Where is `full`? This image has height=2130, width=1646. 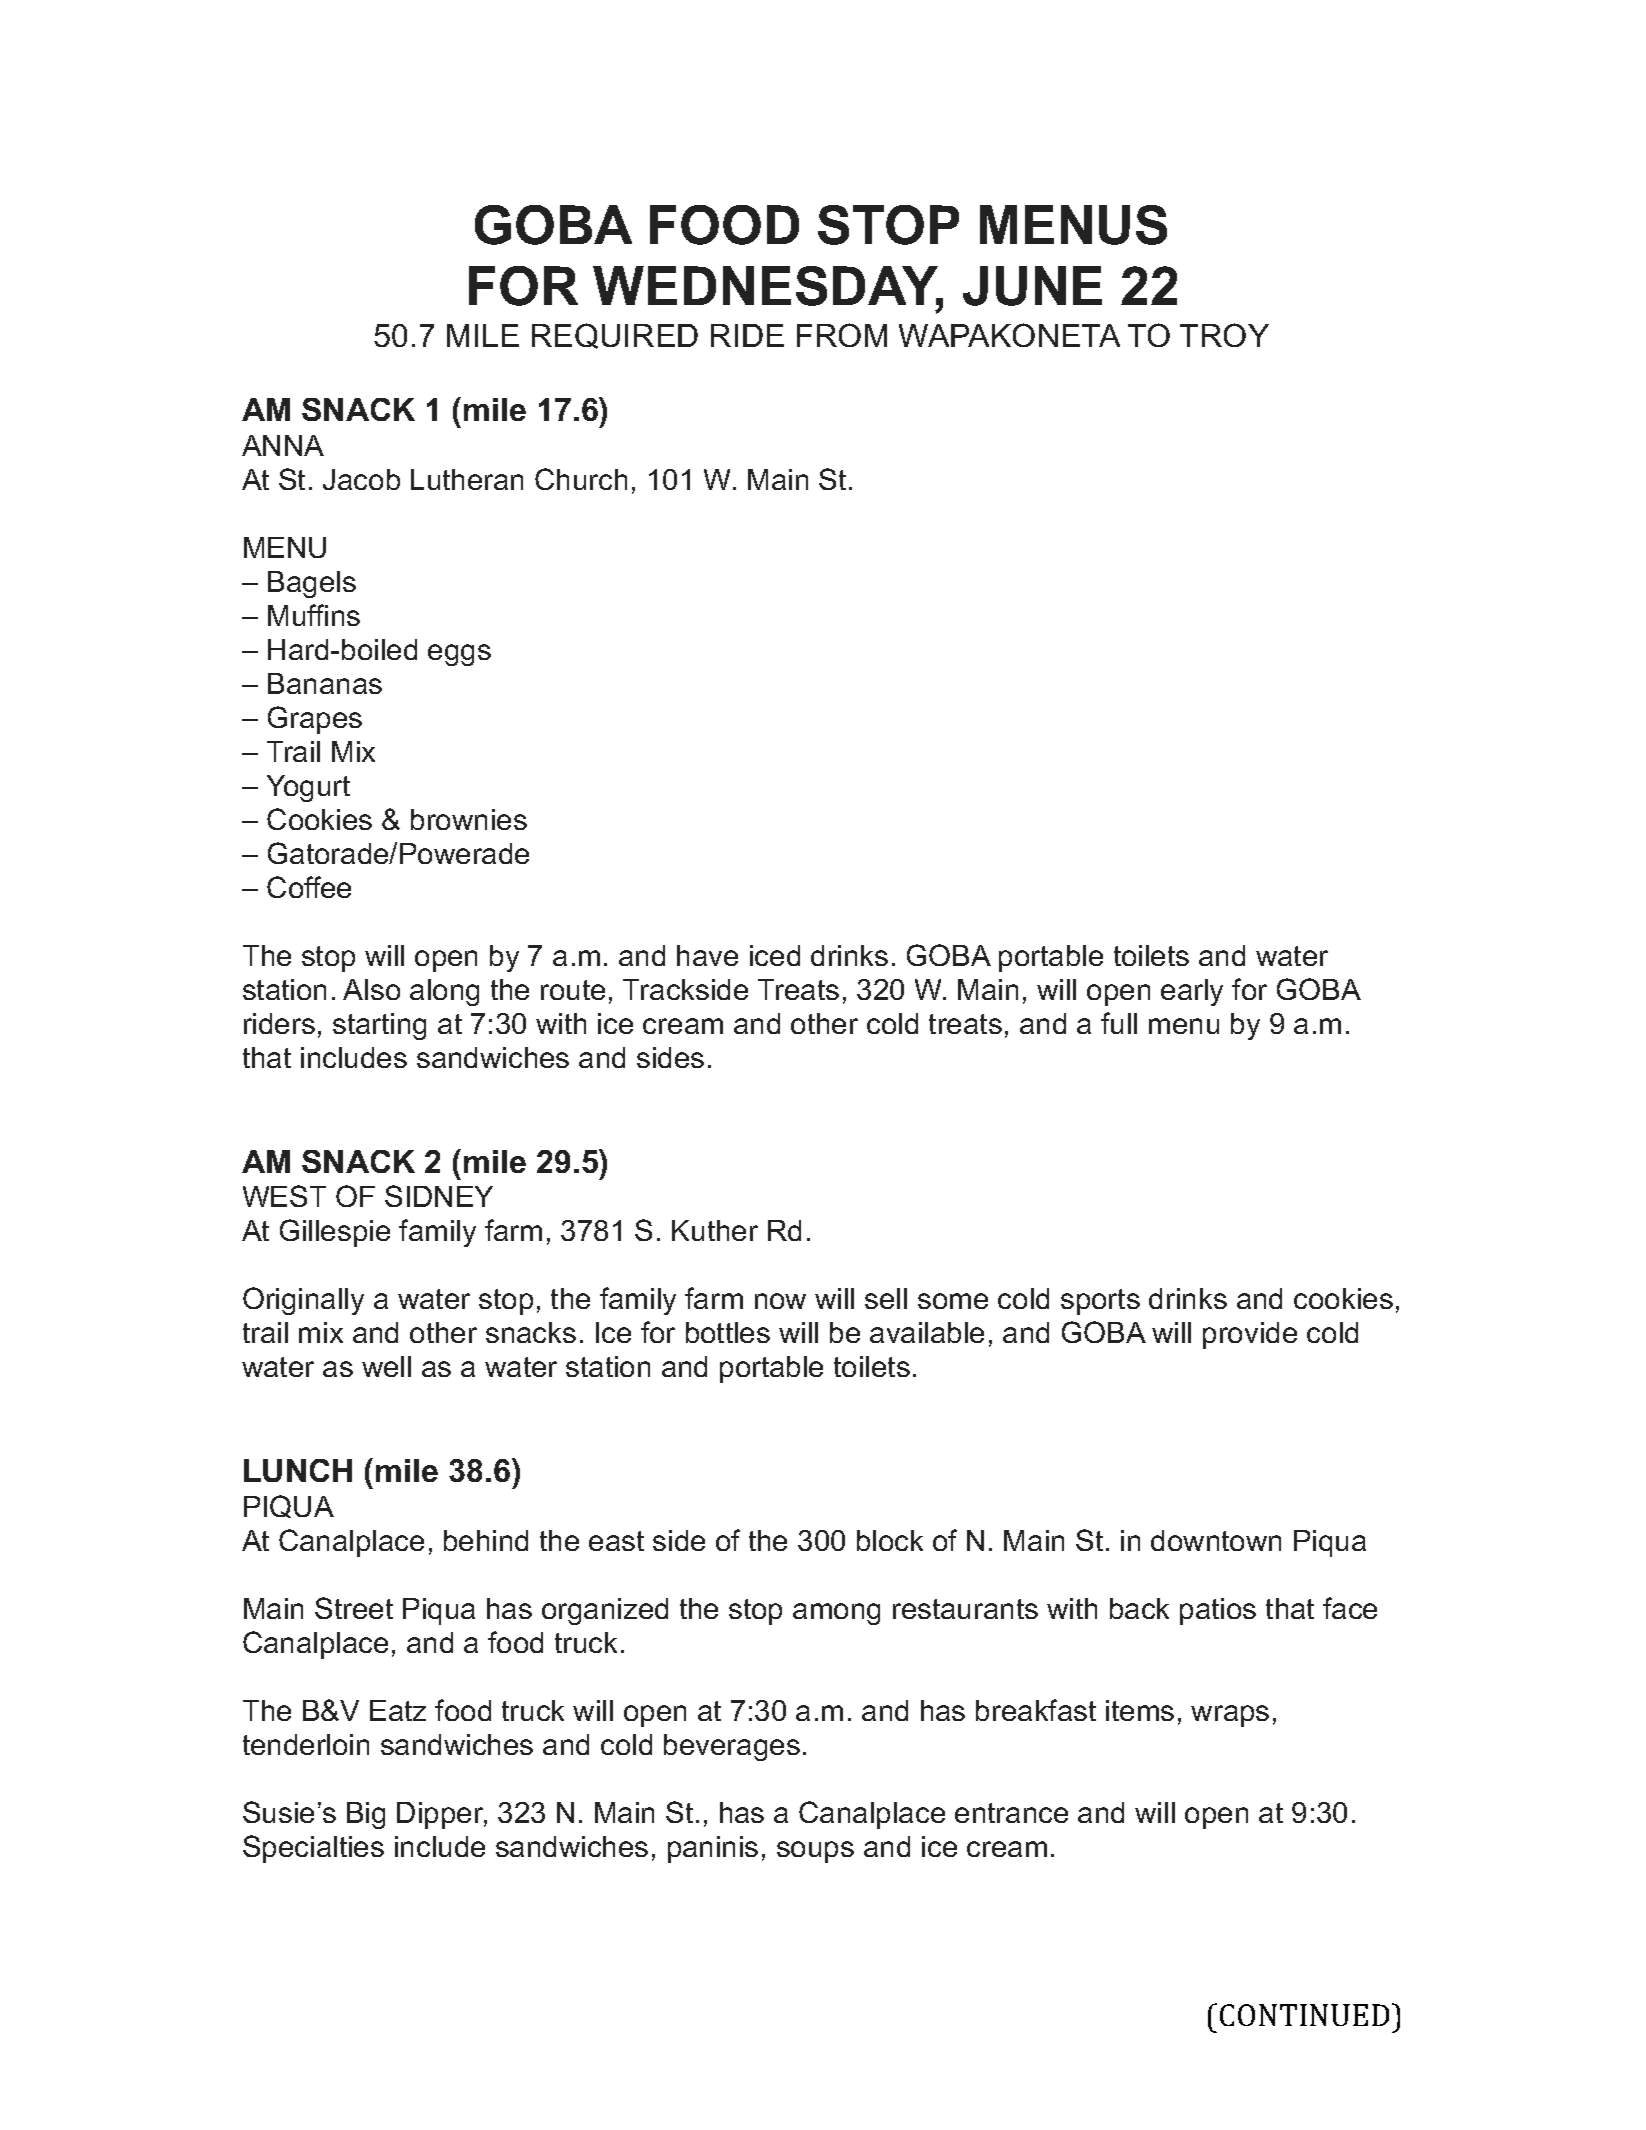
full is located at coordinates (1119, 1023).
